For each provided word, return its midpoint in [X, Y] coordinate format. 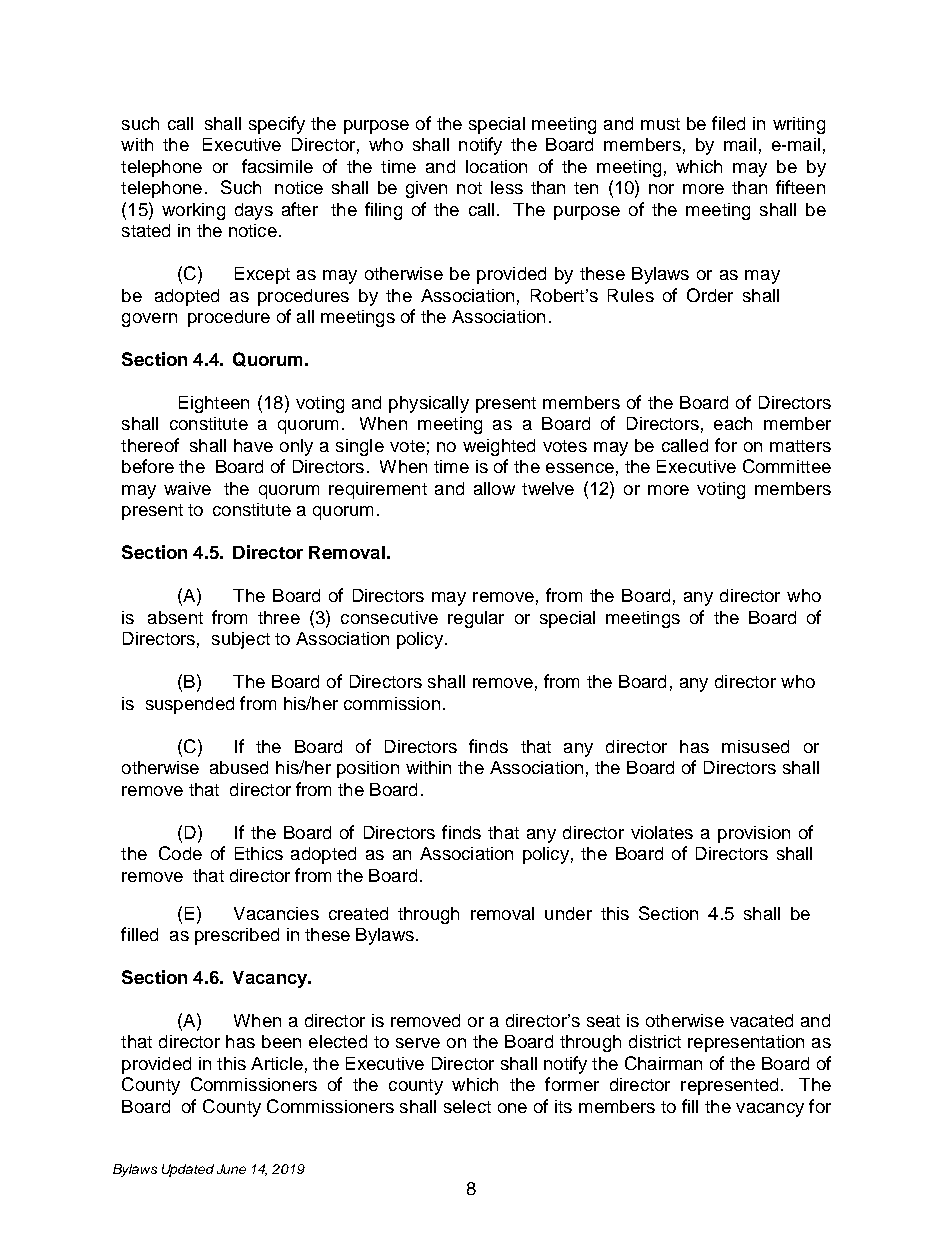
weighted [499, 447]
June [231, 1169]
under [568, 913]
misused [755, 746]
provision [754, 834]
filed [728, 123]
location [496, 166]
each [733, 423]
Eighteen [214, 404]
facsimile [277, 166]
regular [476, 619]
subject [241, 640]
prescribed [237, 936]
